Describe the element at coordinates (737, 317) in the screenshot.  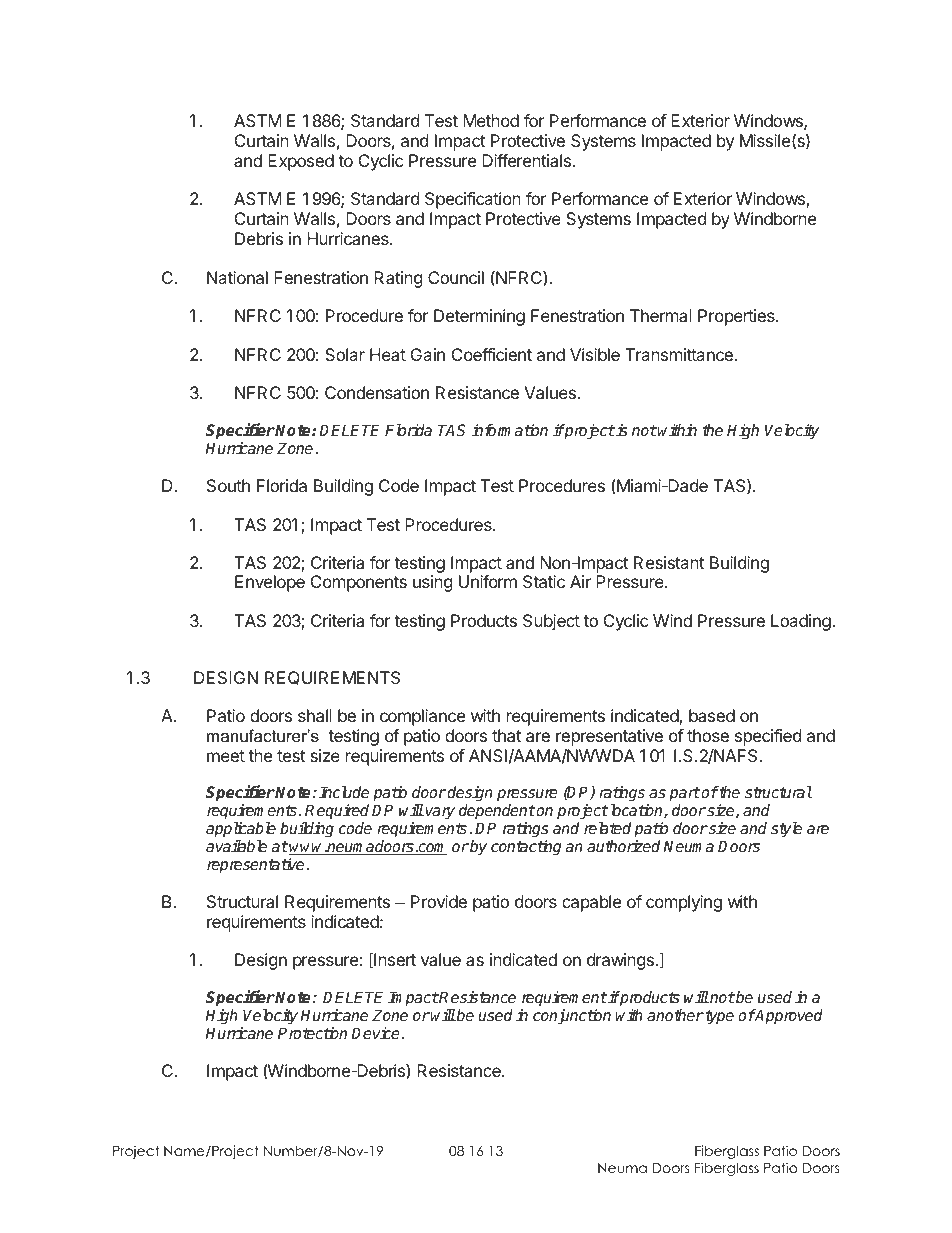
I see `Properties` at that location.
